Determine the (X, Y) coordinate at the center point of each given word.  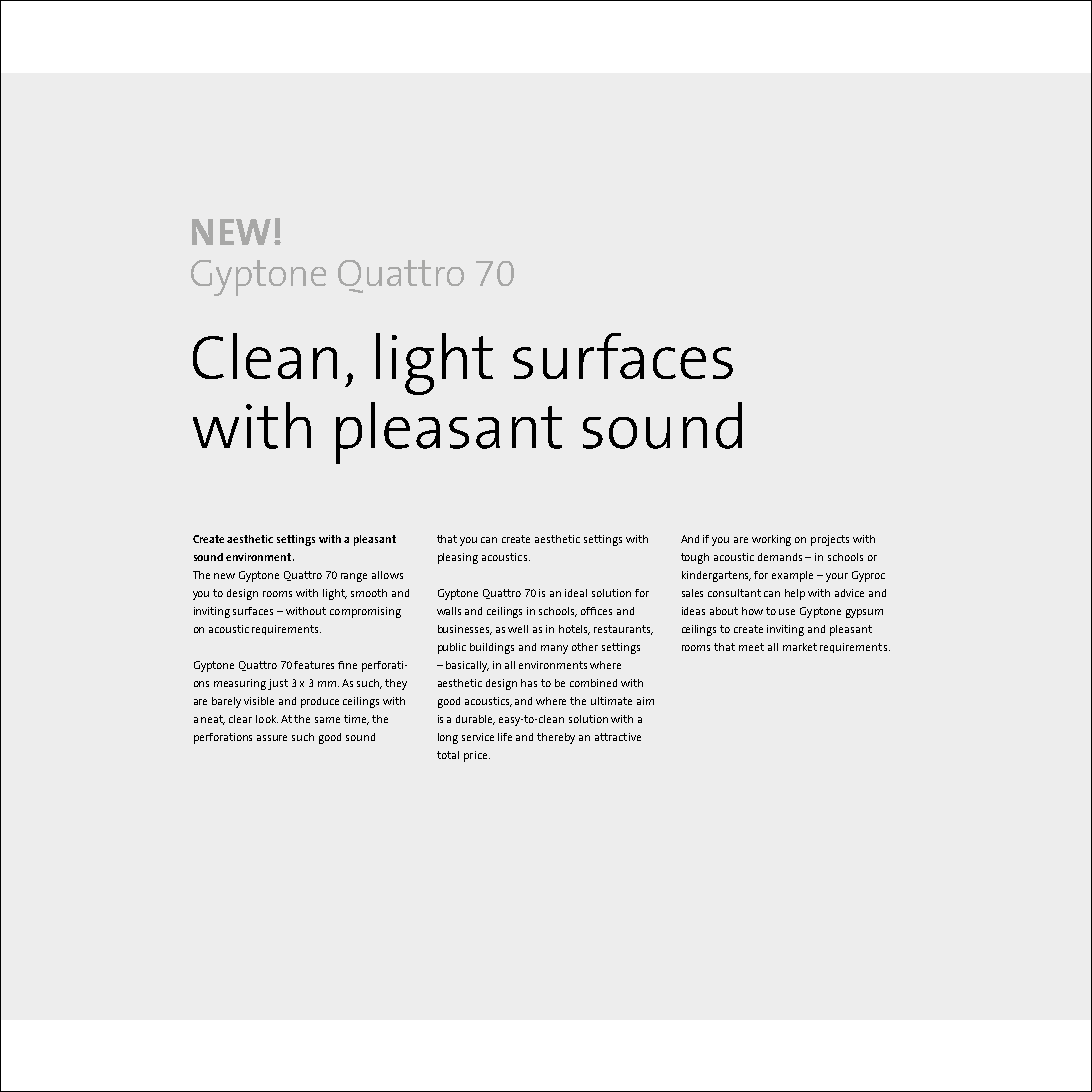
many (554, 649)
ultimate (611, 701)
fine (347, 665)
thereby (556, 738)
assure (272, 738)
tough (695, 558)
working (771, 540)
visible (259, 701)
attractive (618, 737)
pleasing (458, 558)
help (795, 594)
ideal (576, 593)
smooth (369, 593)
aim (645, 701)
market (800, 647)
